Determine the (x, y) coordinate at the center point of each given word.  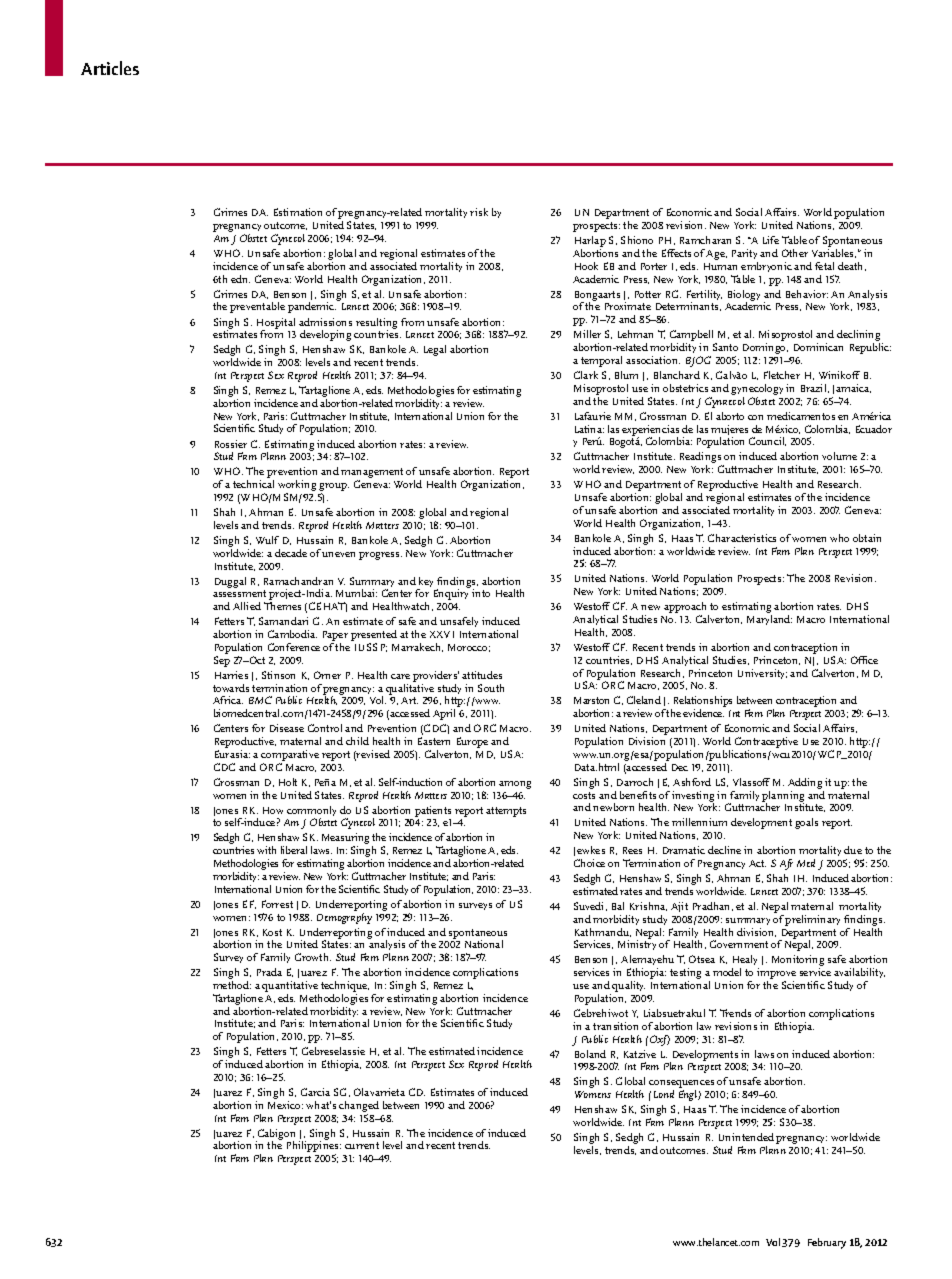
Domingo (765, 348)
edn (240, 279)
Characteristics (742, 538)
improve (776, 975)
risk (479, 212)
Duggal (230, 582)
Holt (288, 782)
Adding (806, 785)
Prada (269, 972)
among (515, 785)
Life (771, 240)
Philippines (314, 1147)
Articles (110, 68)
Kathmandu (603, 932)
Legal (435, 350)
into (481, 593)
